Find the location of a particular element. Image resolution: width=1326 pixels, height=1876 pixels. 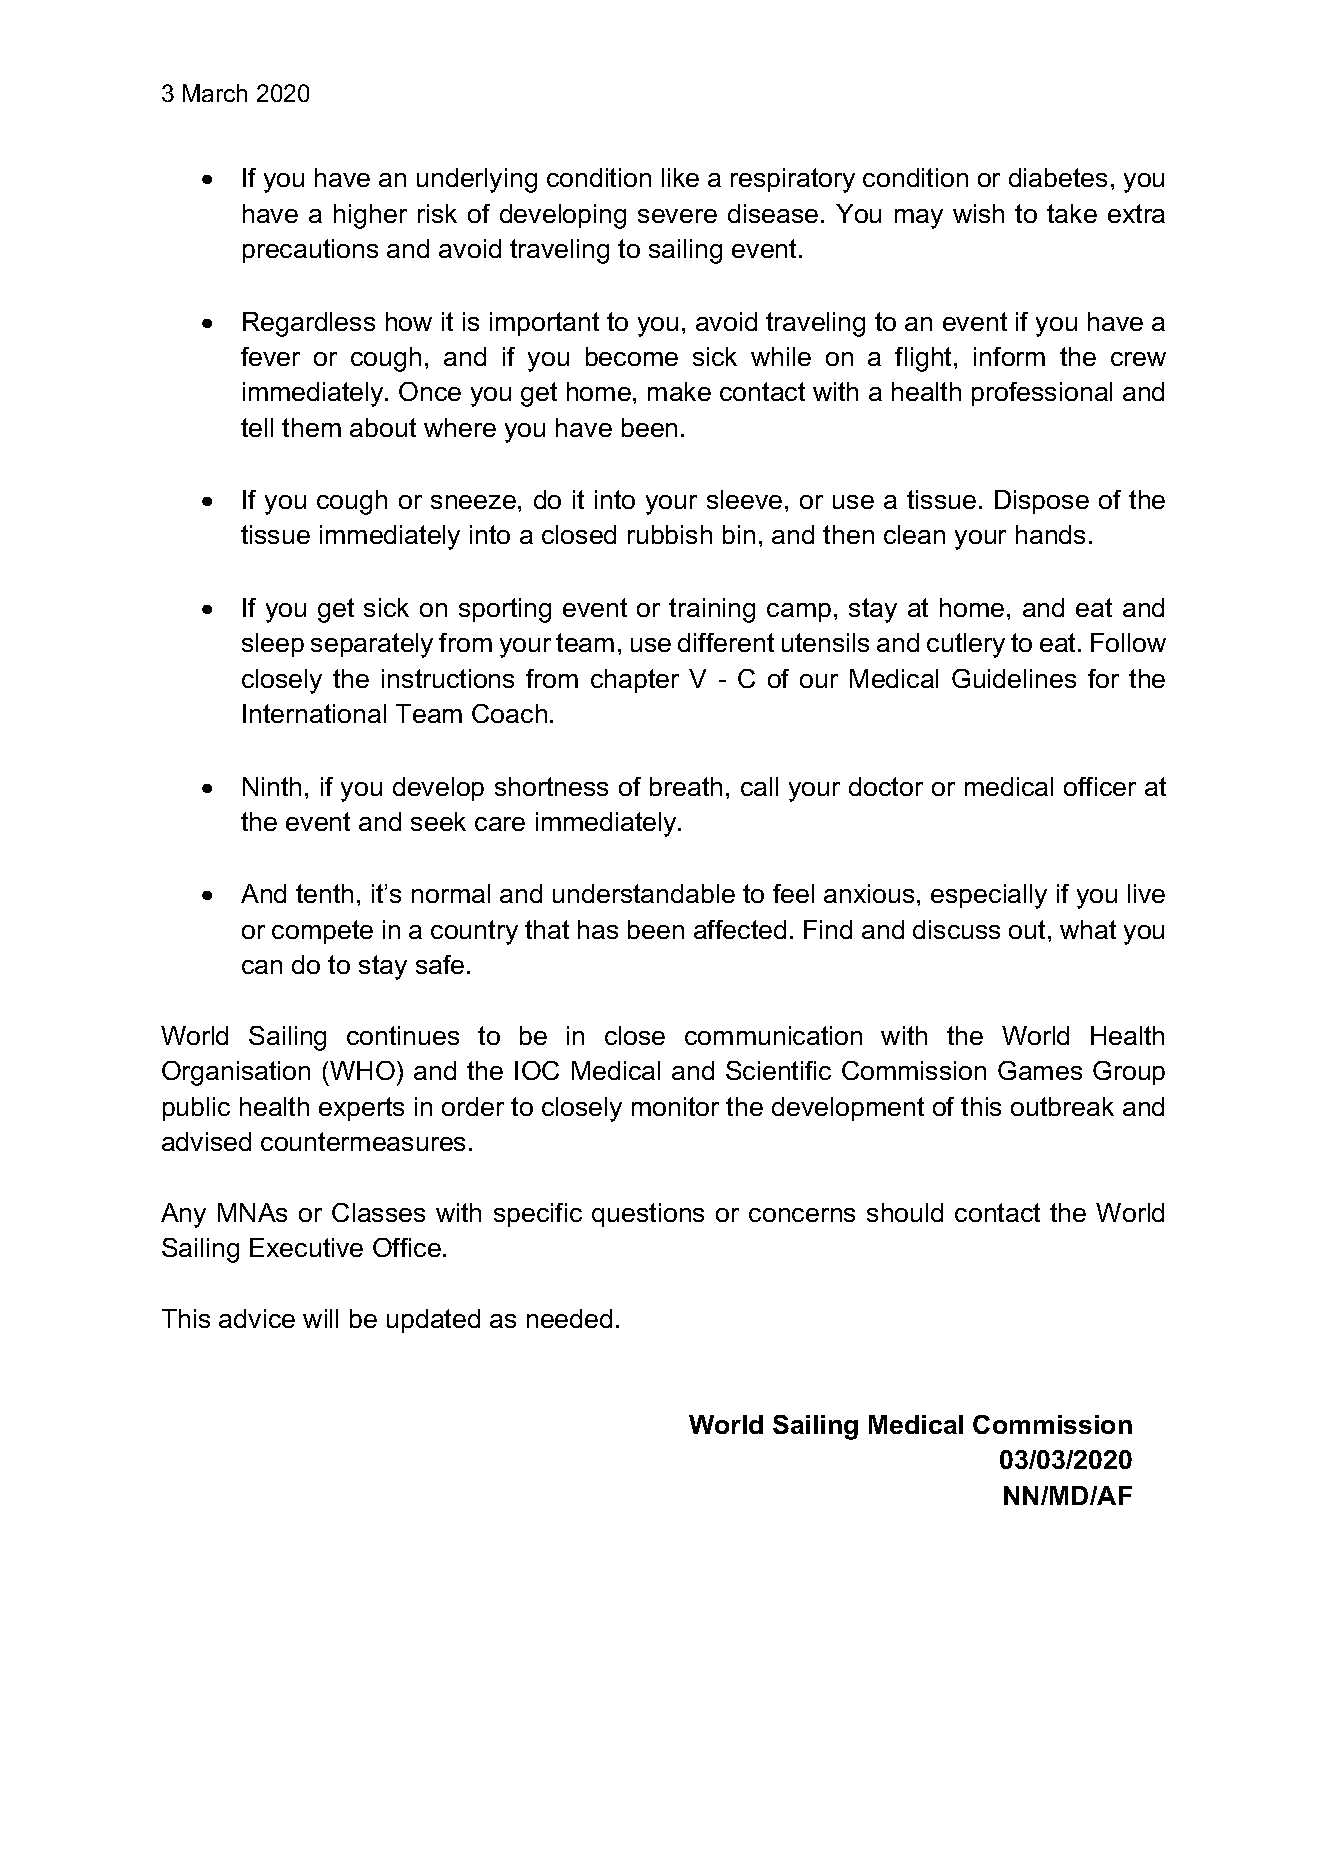

March is located at coordinates (215, 93).
